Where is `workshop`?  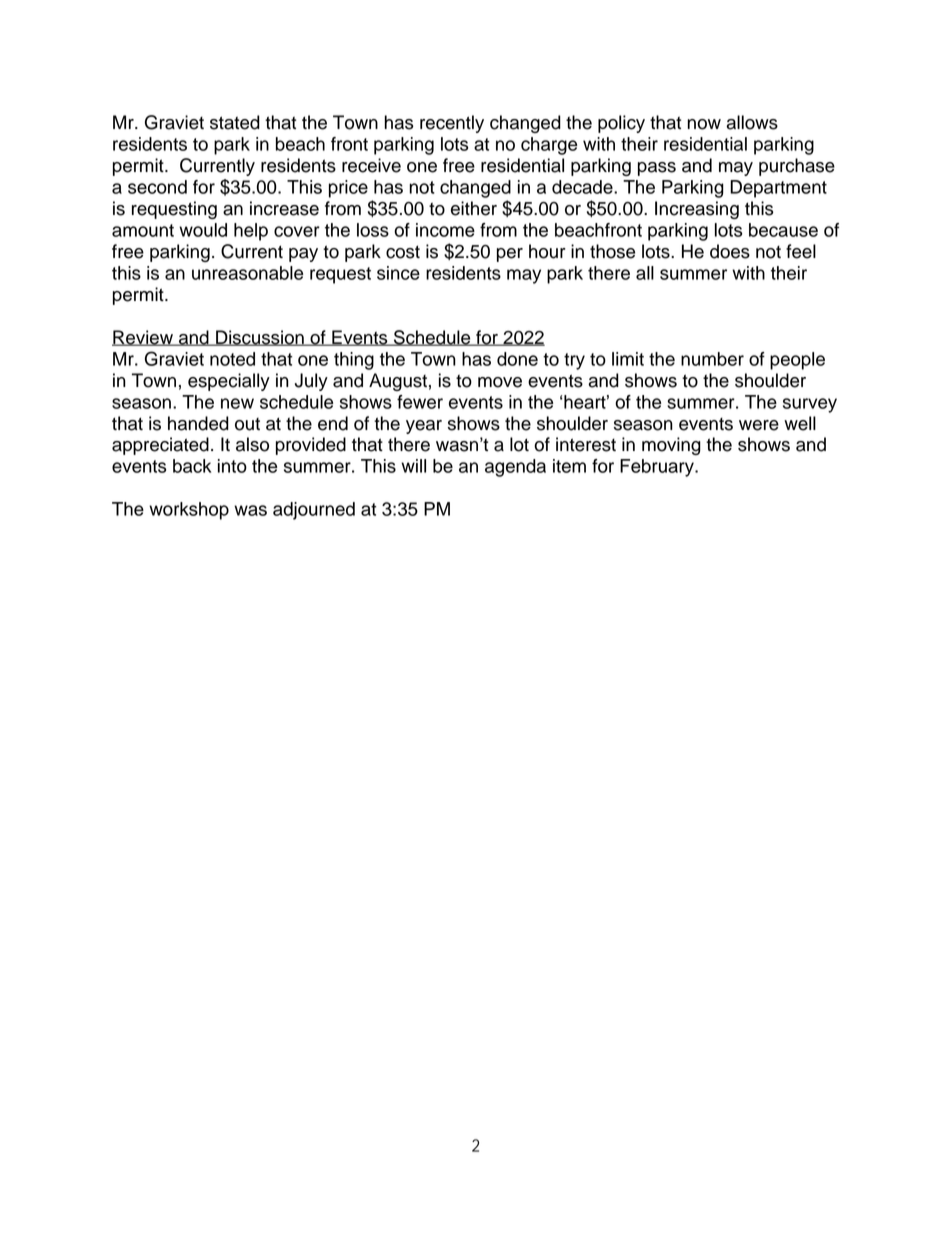 workshop is located at coordinates (189, 511).
